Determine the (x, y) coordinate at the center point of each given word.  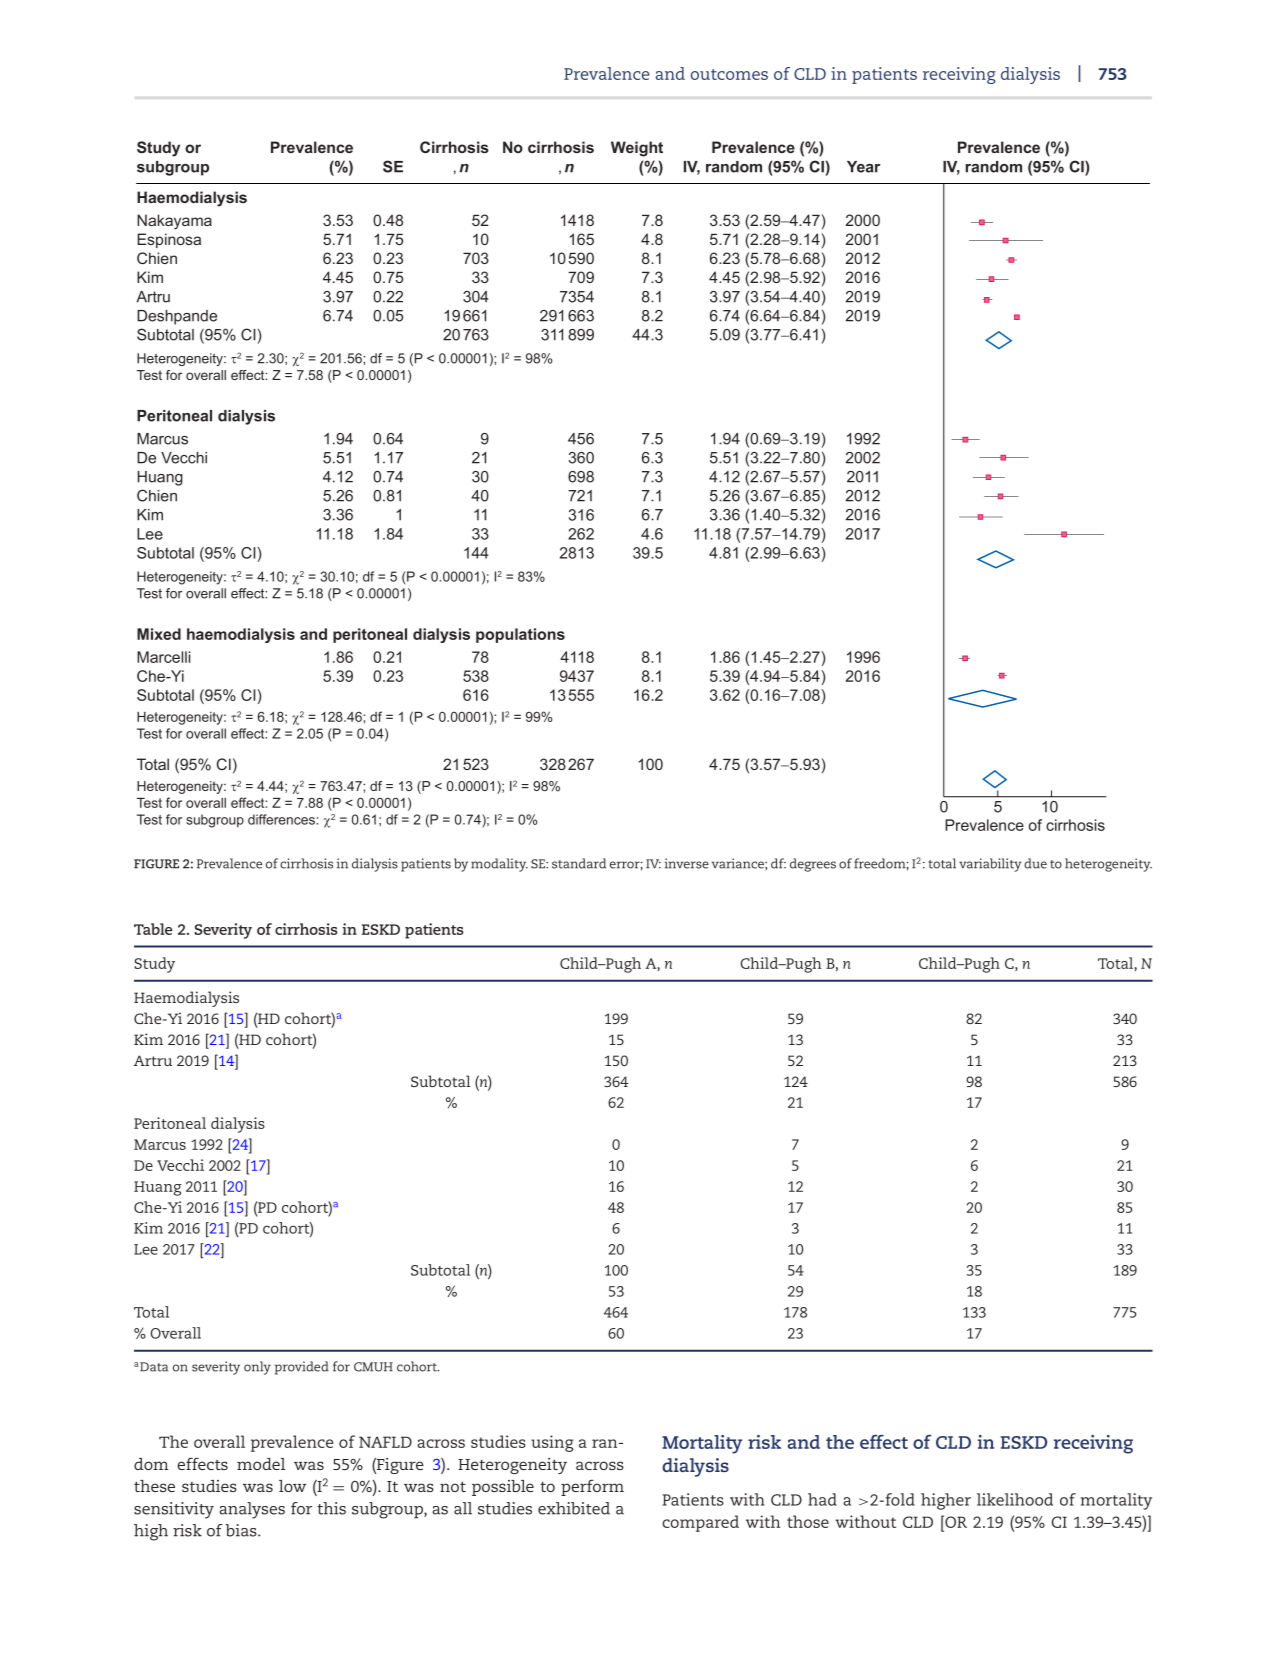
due (1035, 863)
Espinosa (169, 240)
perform (592, 1487)
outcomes (729, 74)
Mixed (159, 634)
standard (579, 863)
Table (153, 929)
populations (520, 635)
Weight (637, 149)
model (261, 1464)
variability (990, 865)
